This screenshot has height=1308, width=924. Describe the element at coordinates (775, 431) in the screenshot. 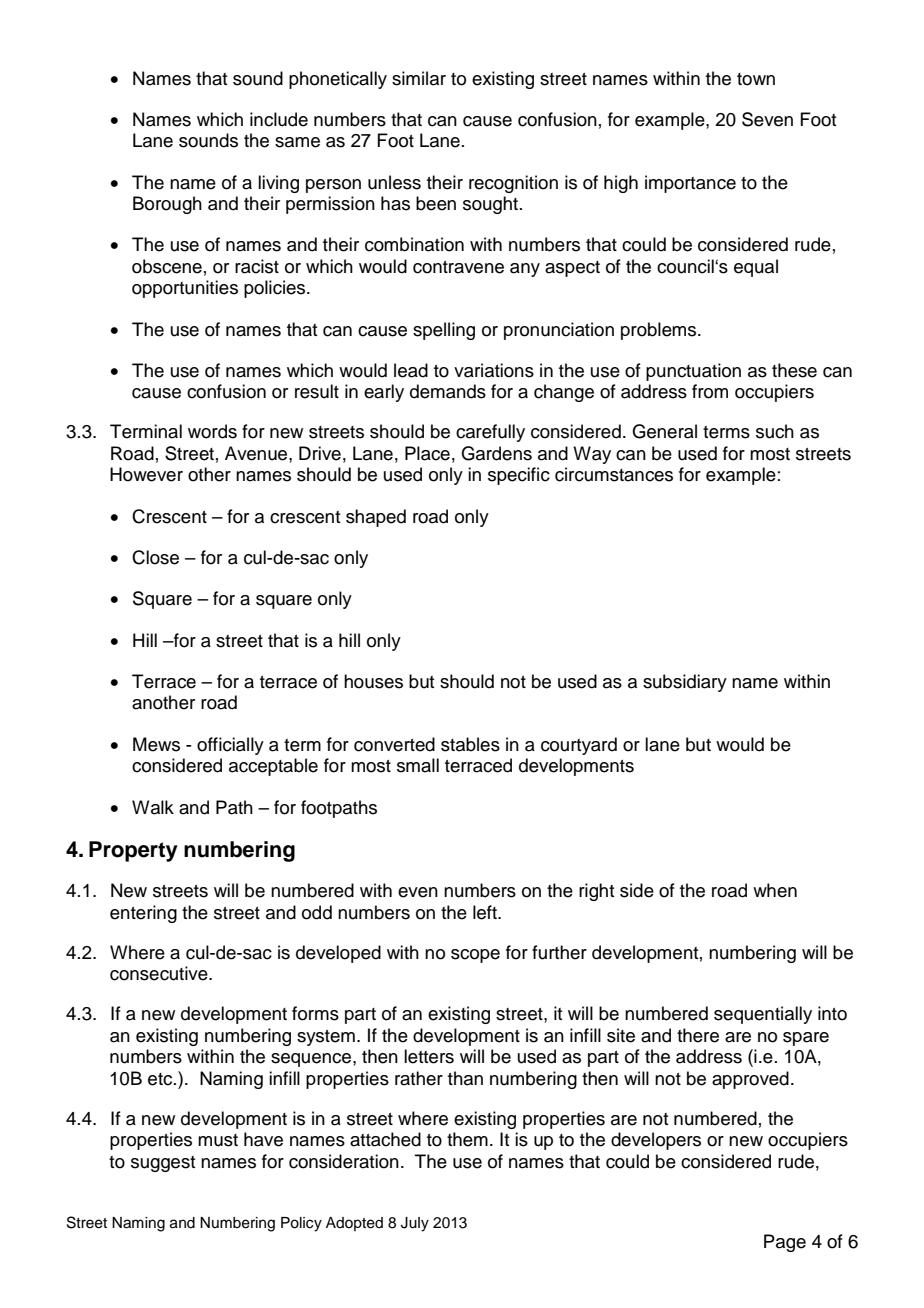

I see `such` at that location.
